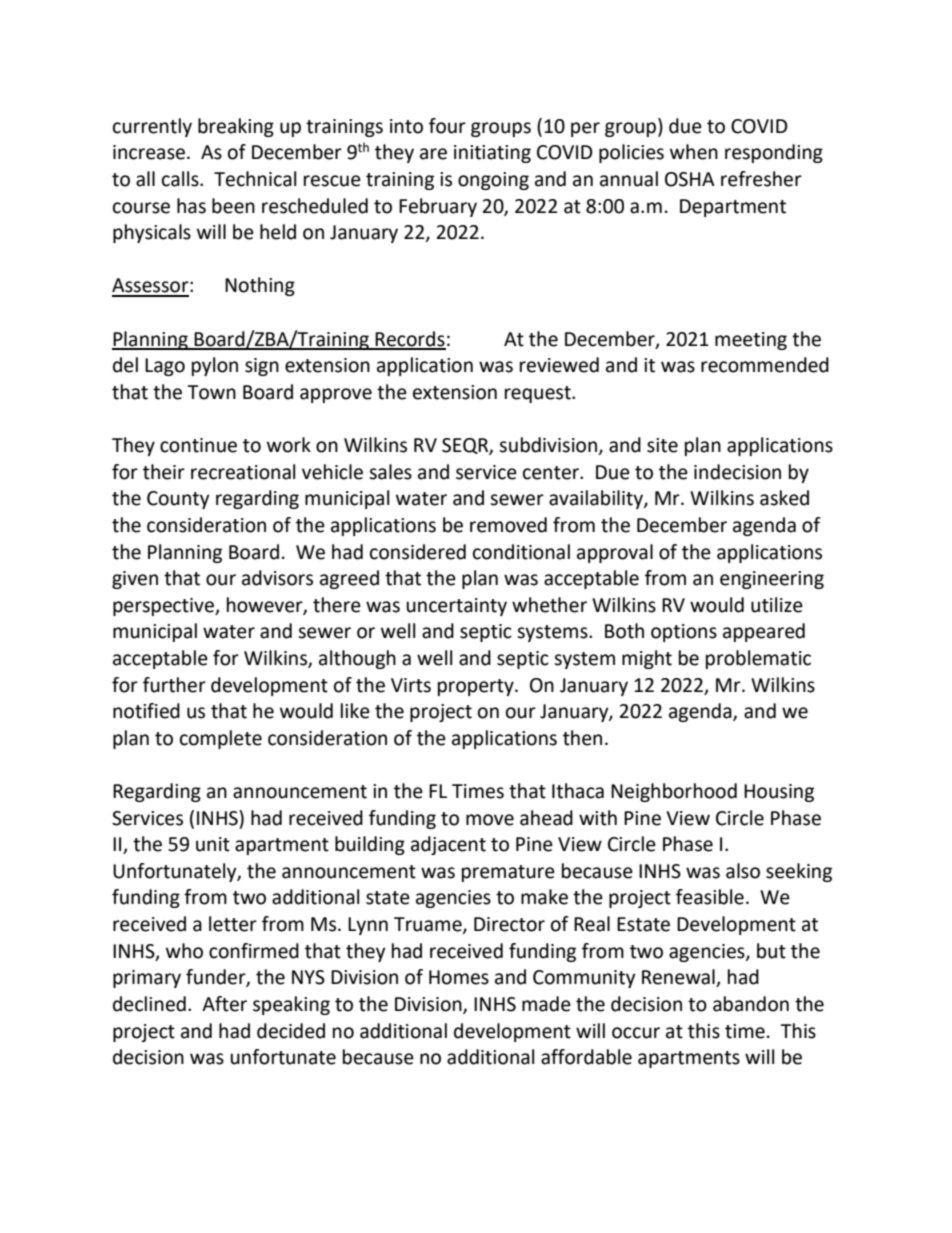 This page has width=952, height=1233. Describe the element at coordinates (456, 607) in the page. I see `uncertainty` at that location.
